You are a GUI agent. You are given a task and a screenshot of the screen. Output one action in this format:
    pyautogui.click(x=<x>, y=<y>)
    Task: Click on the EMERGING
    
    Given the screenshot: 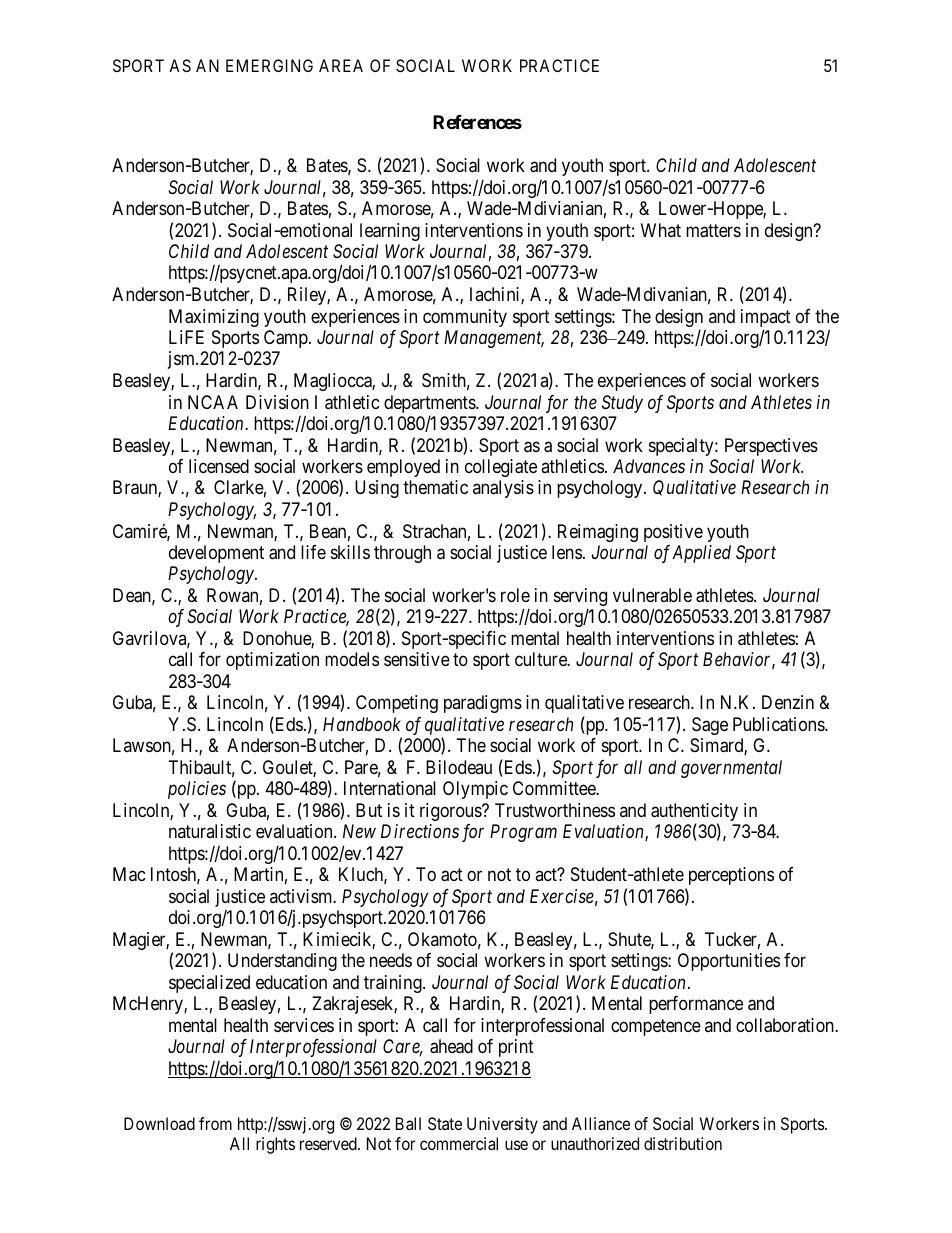 What is the action you would take?
    pyautogui.click(x=269, y=65)
